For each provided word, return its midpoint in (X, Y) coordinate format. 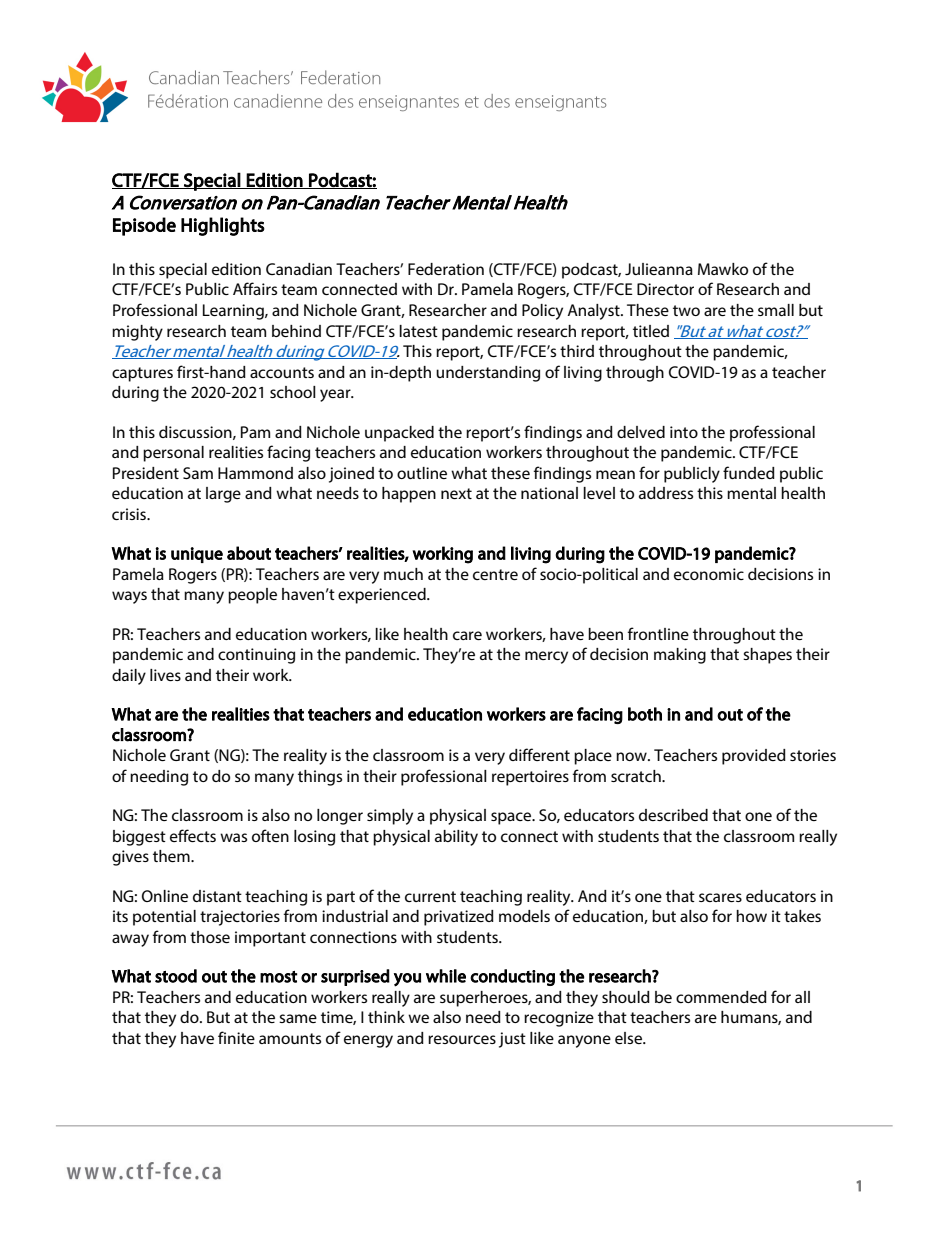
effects (193, 835)
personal (173, 454)
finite (236, 1037)
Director (665, 289)
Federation (446, 269)
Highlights (223, 226)
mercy (546, 657)
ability (456, 838)
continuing (256, 656)
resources (462, 1039)
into (684, 432)
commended (721, 997)
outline (422, 473)
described (673, 815)
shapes (767, 656)
